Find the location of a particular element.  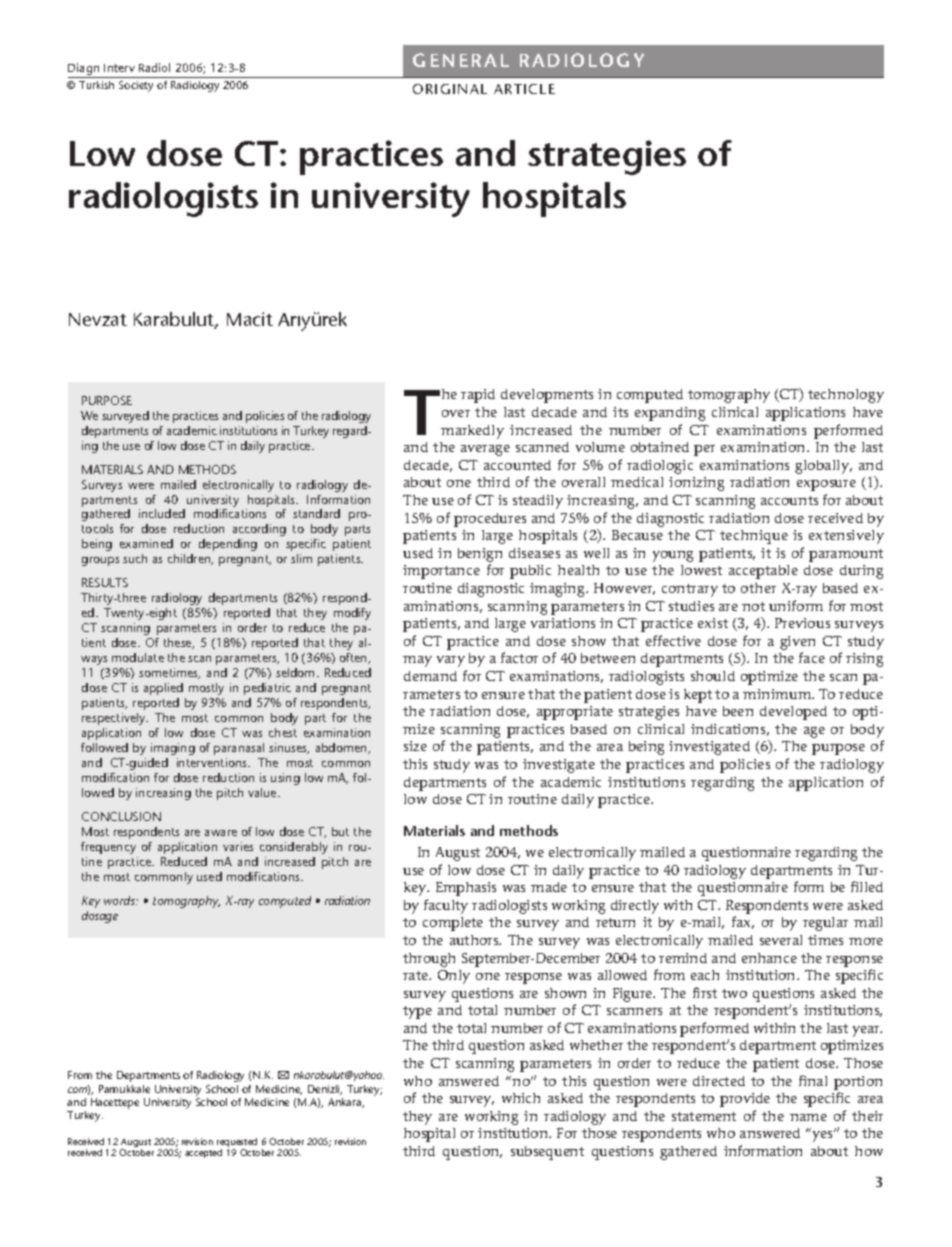

not is located at coordinates (753, 606).
